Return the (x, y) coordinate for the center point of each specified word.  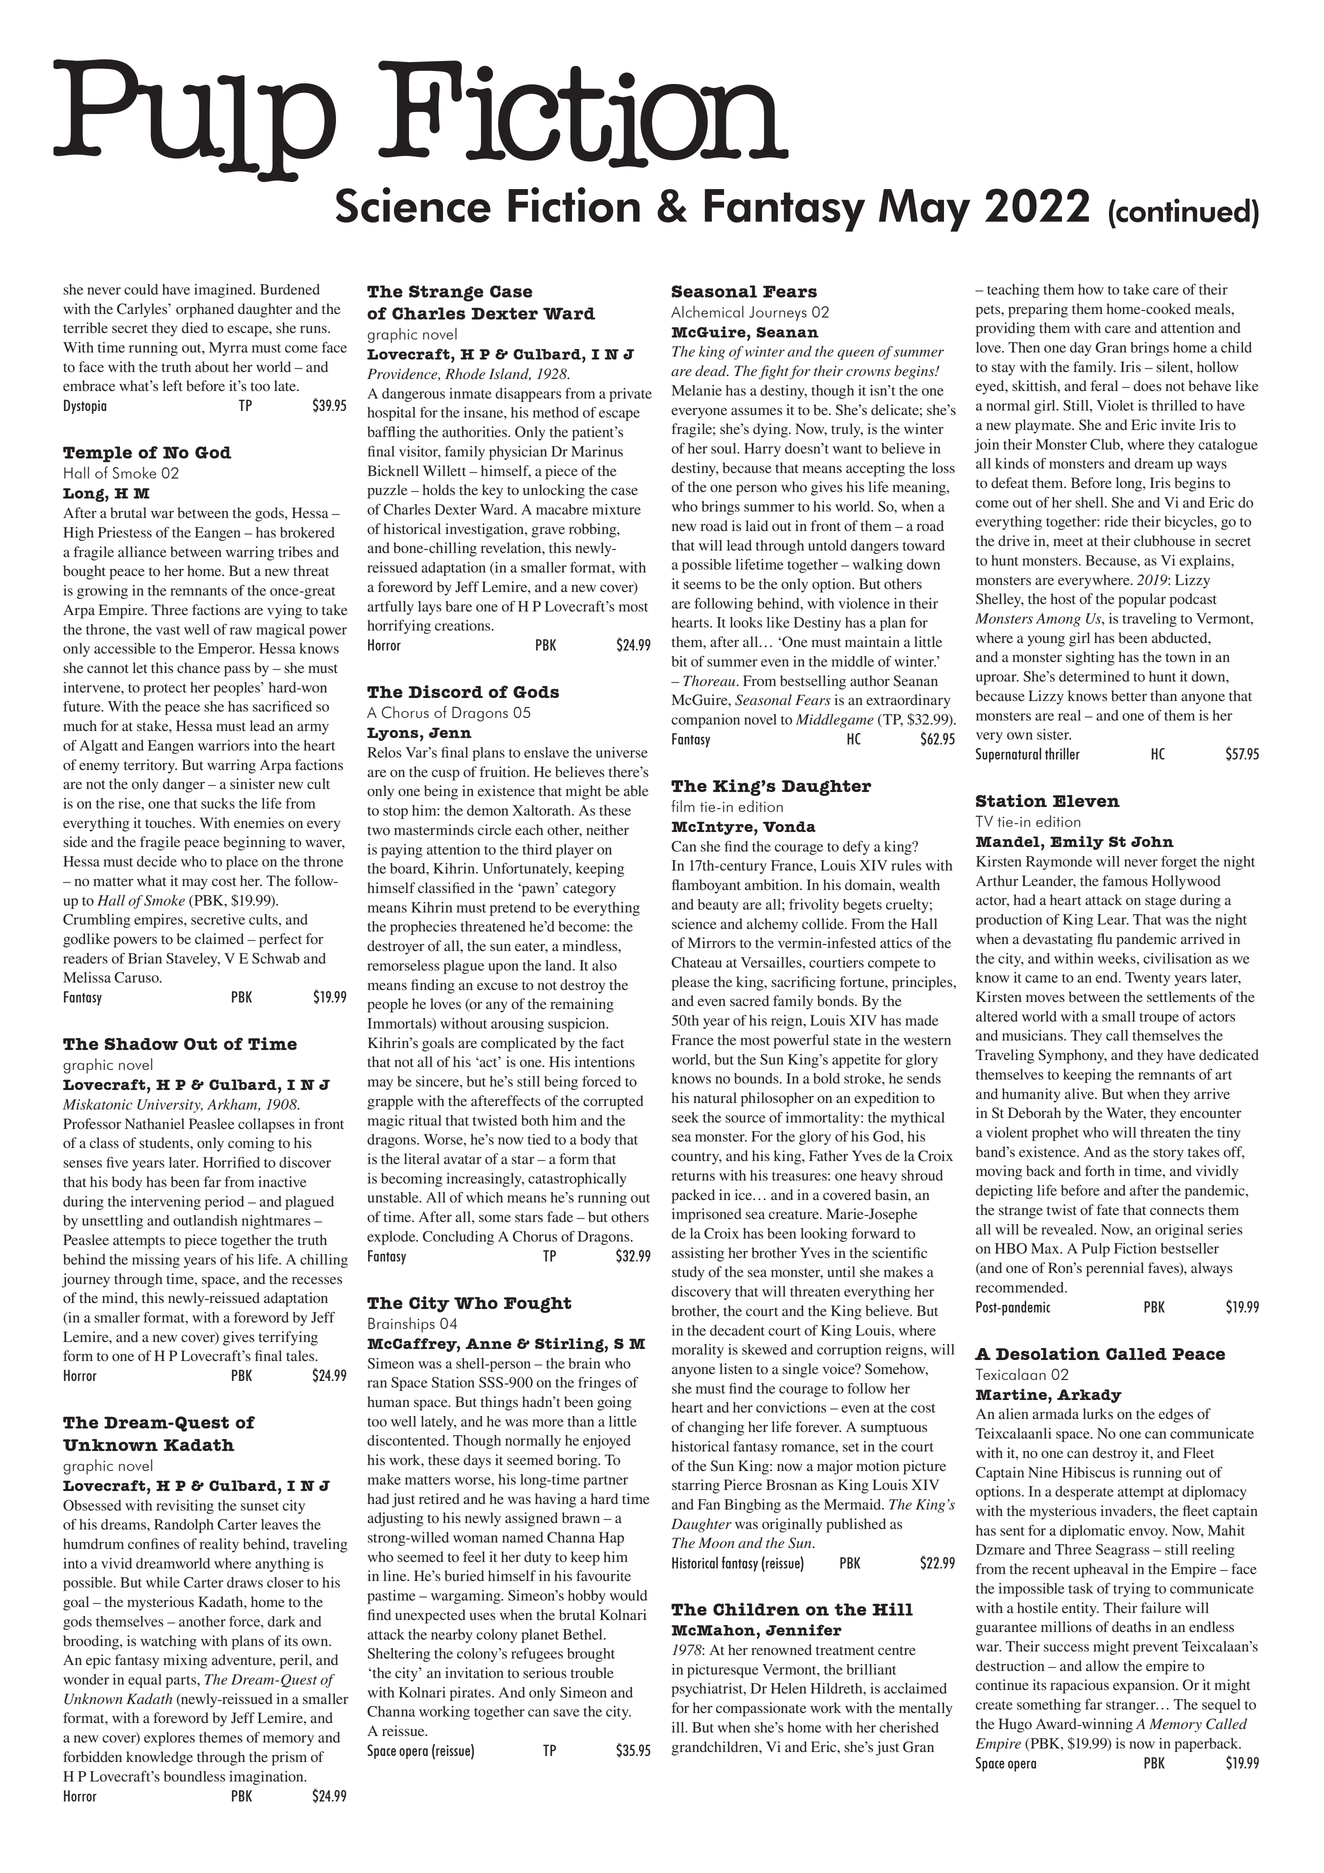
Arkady (1089, 1396)
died (195, 327)
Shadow (141, 1044)
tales (301, 1355)
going (614, 1403)
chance (198, 667)
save (566, 1713)
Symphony (1072, 1056)
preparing (1038, 310)
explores (169, 1739)
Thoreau (710, 681)
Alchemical (707, 312)
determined (1094, 676)
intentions (605, 1062)
